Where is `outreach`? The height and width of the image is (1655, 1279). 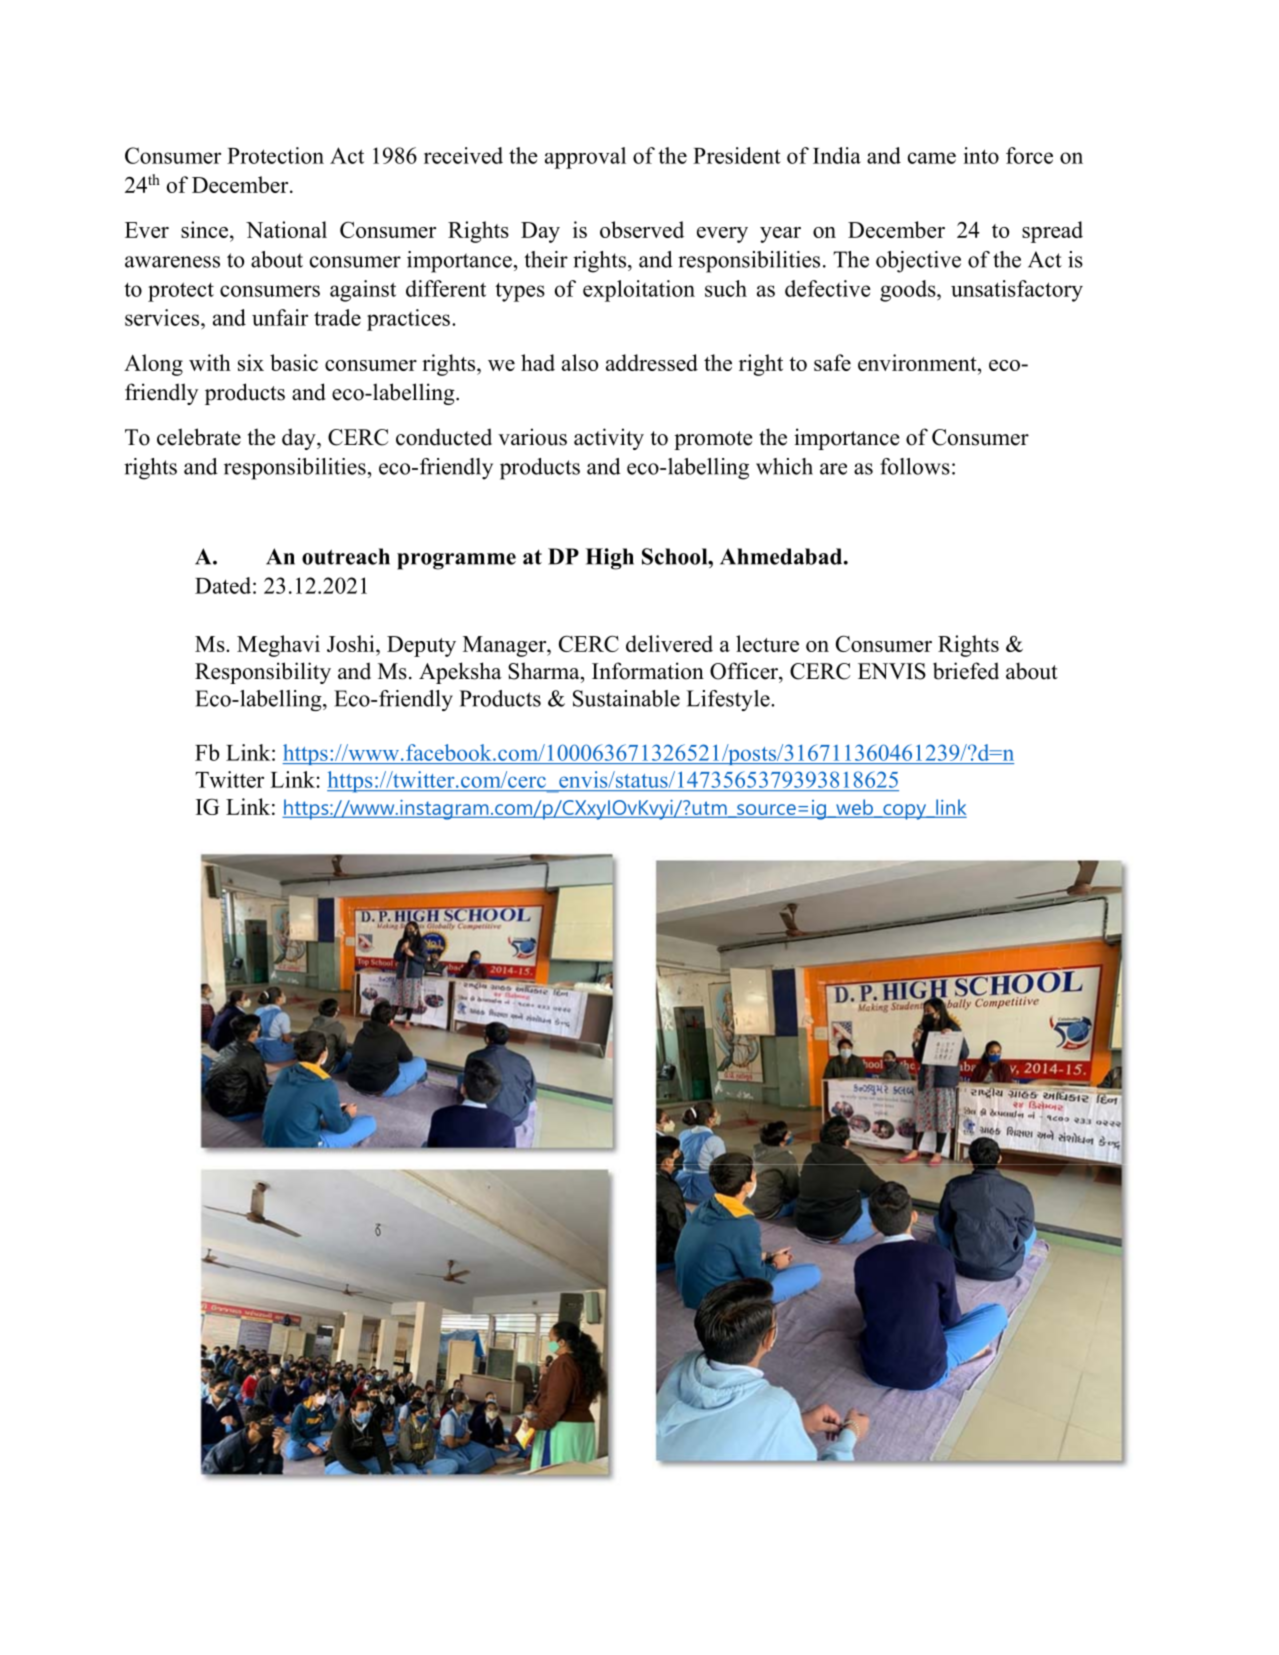
outreach is located at coordinates (346, 556).
